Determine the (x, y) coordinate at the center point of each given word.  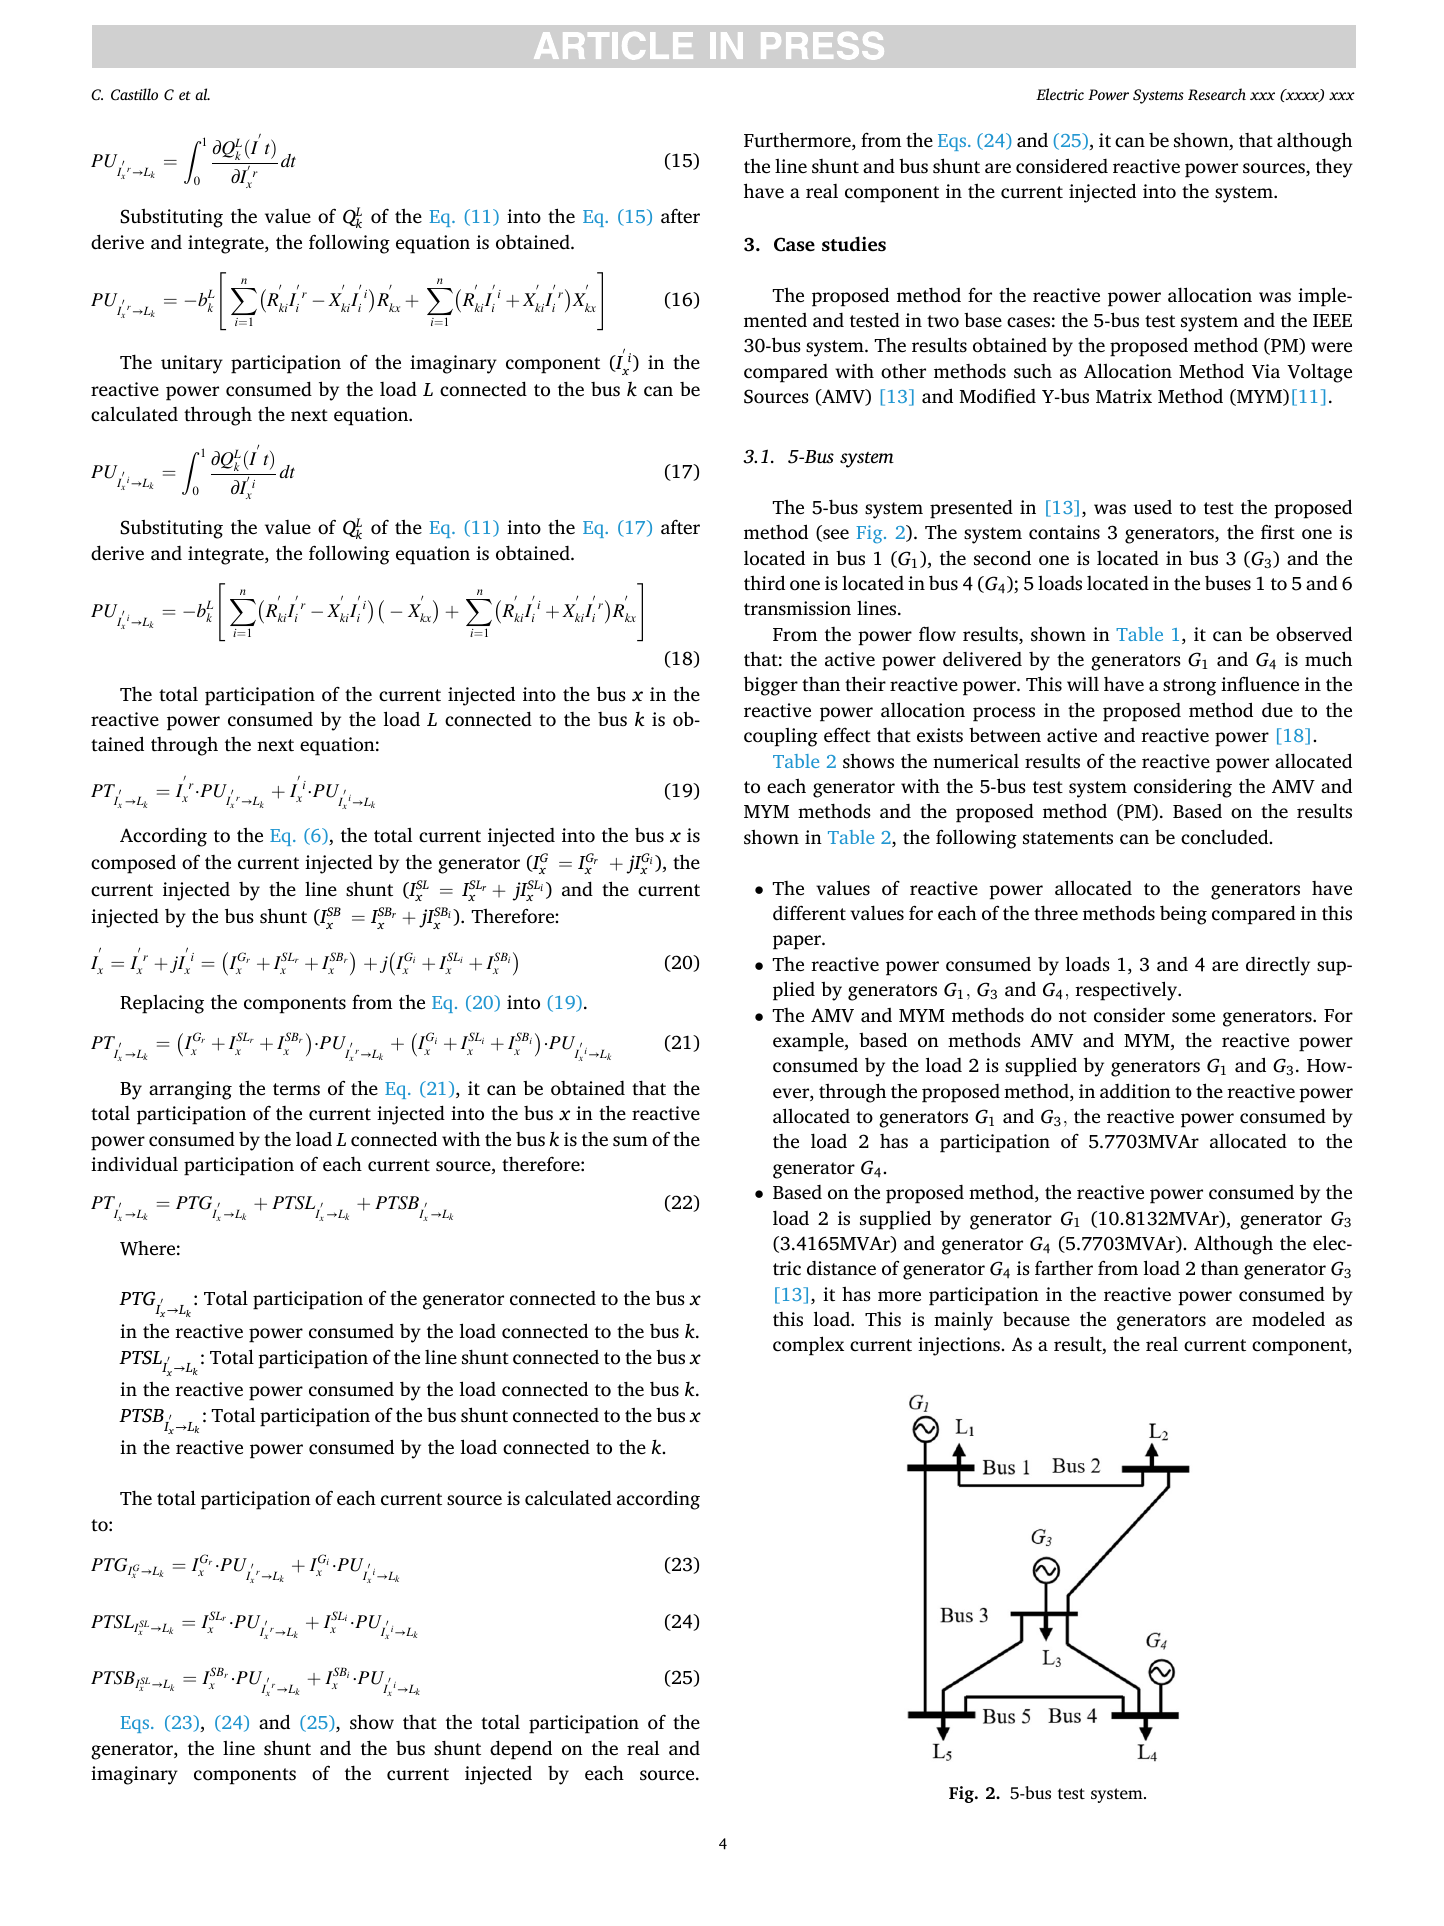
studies (854, 244)
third (764, 583)
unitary (192, 364)
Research (1217, 94)
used (1152, 507)
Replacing (162, 1004)
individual (134, 1164)
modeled (1288, 1319)
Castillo (134, 94)
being (1183, 915)
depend (521, 1750)
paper (798, 942)
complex (808, 1346)
